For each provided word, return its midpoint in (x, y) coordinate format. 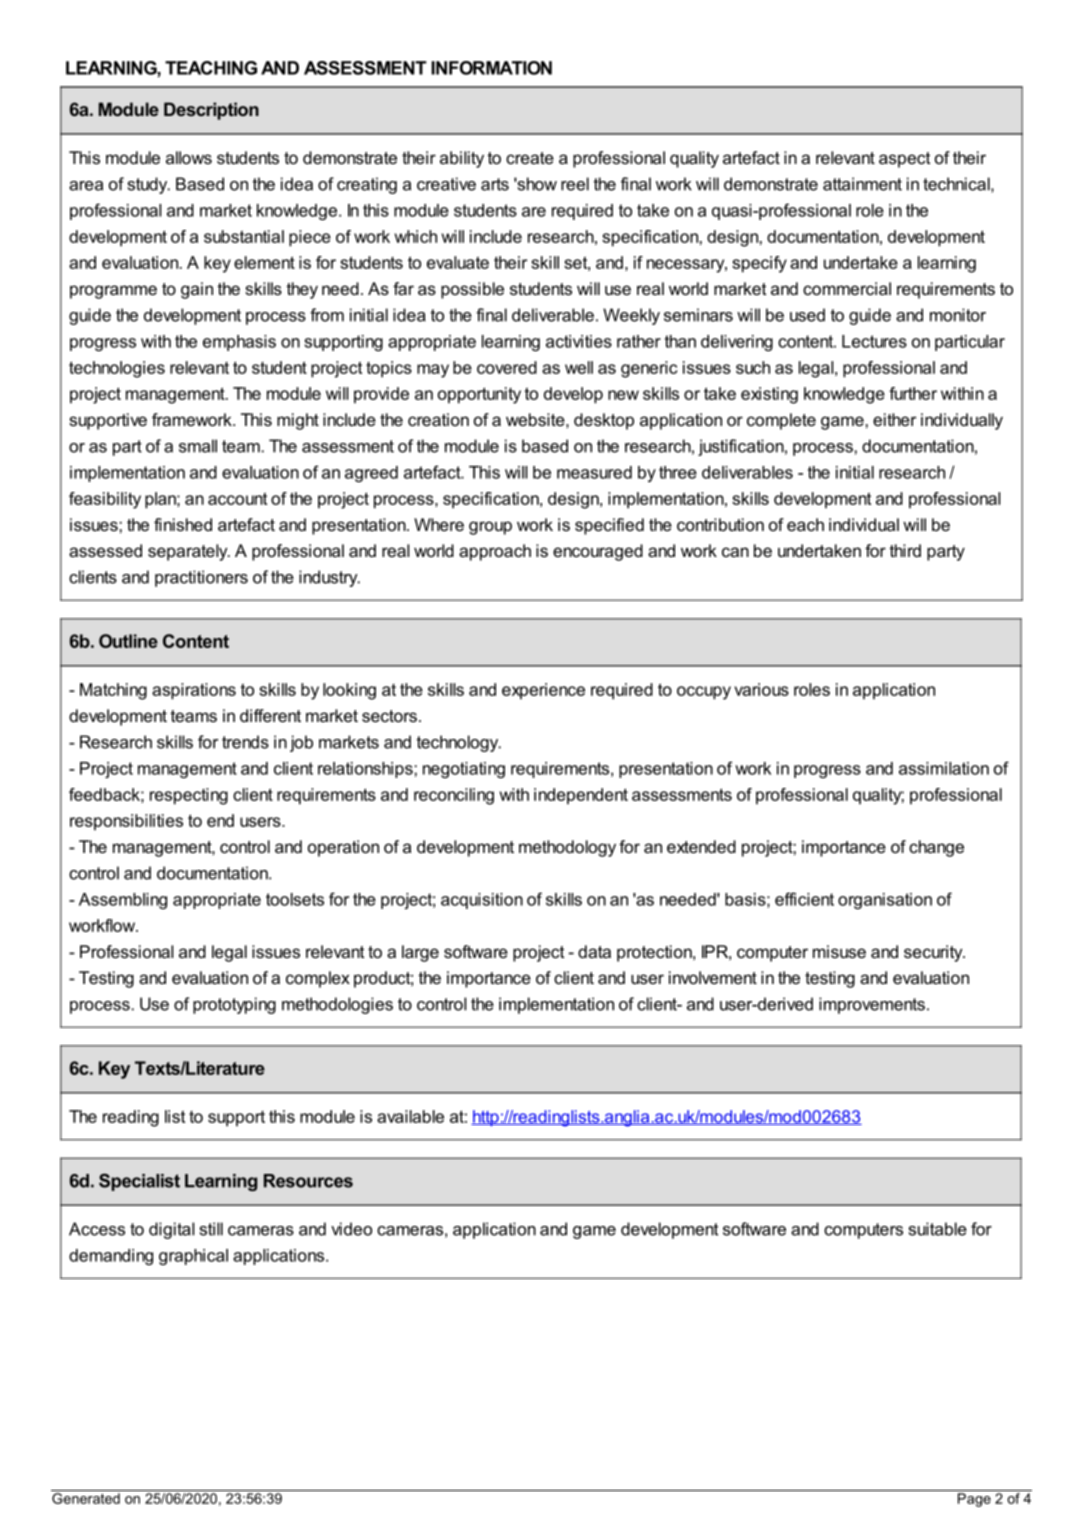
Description (211, 111)
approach (495, 552)
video (351, 1229)
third (905, 550)
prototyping (234, 1005)
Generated (86, 1497)
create (530, 158)
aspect (904, 160)
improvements (872, 1005)
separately (189, 552)
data (594, 951)
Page (974, 1500)
